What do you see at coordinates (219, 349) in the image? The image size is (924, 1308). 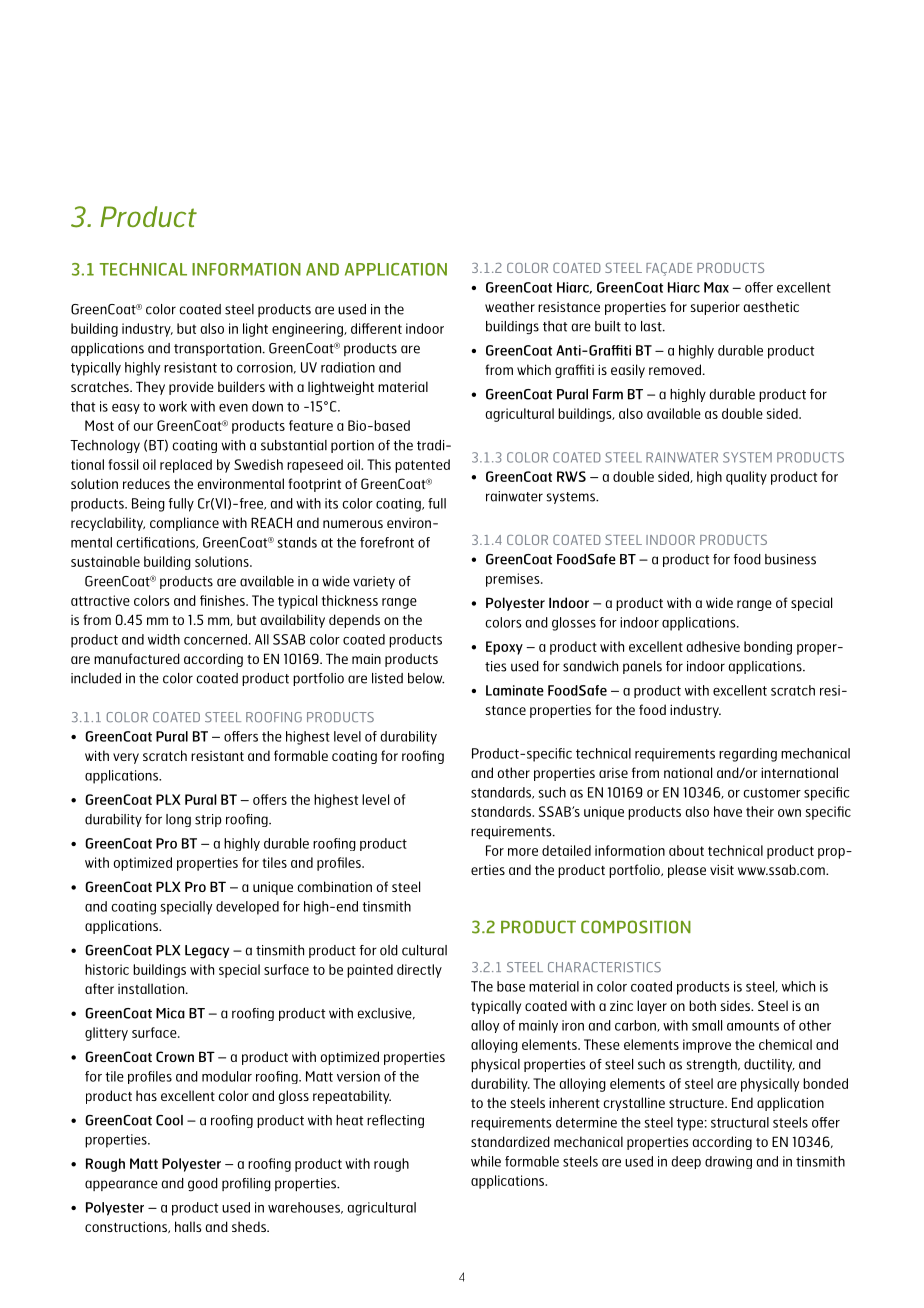 I see `transportation` at bounding box center [219, 349].
